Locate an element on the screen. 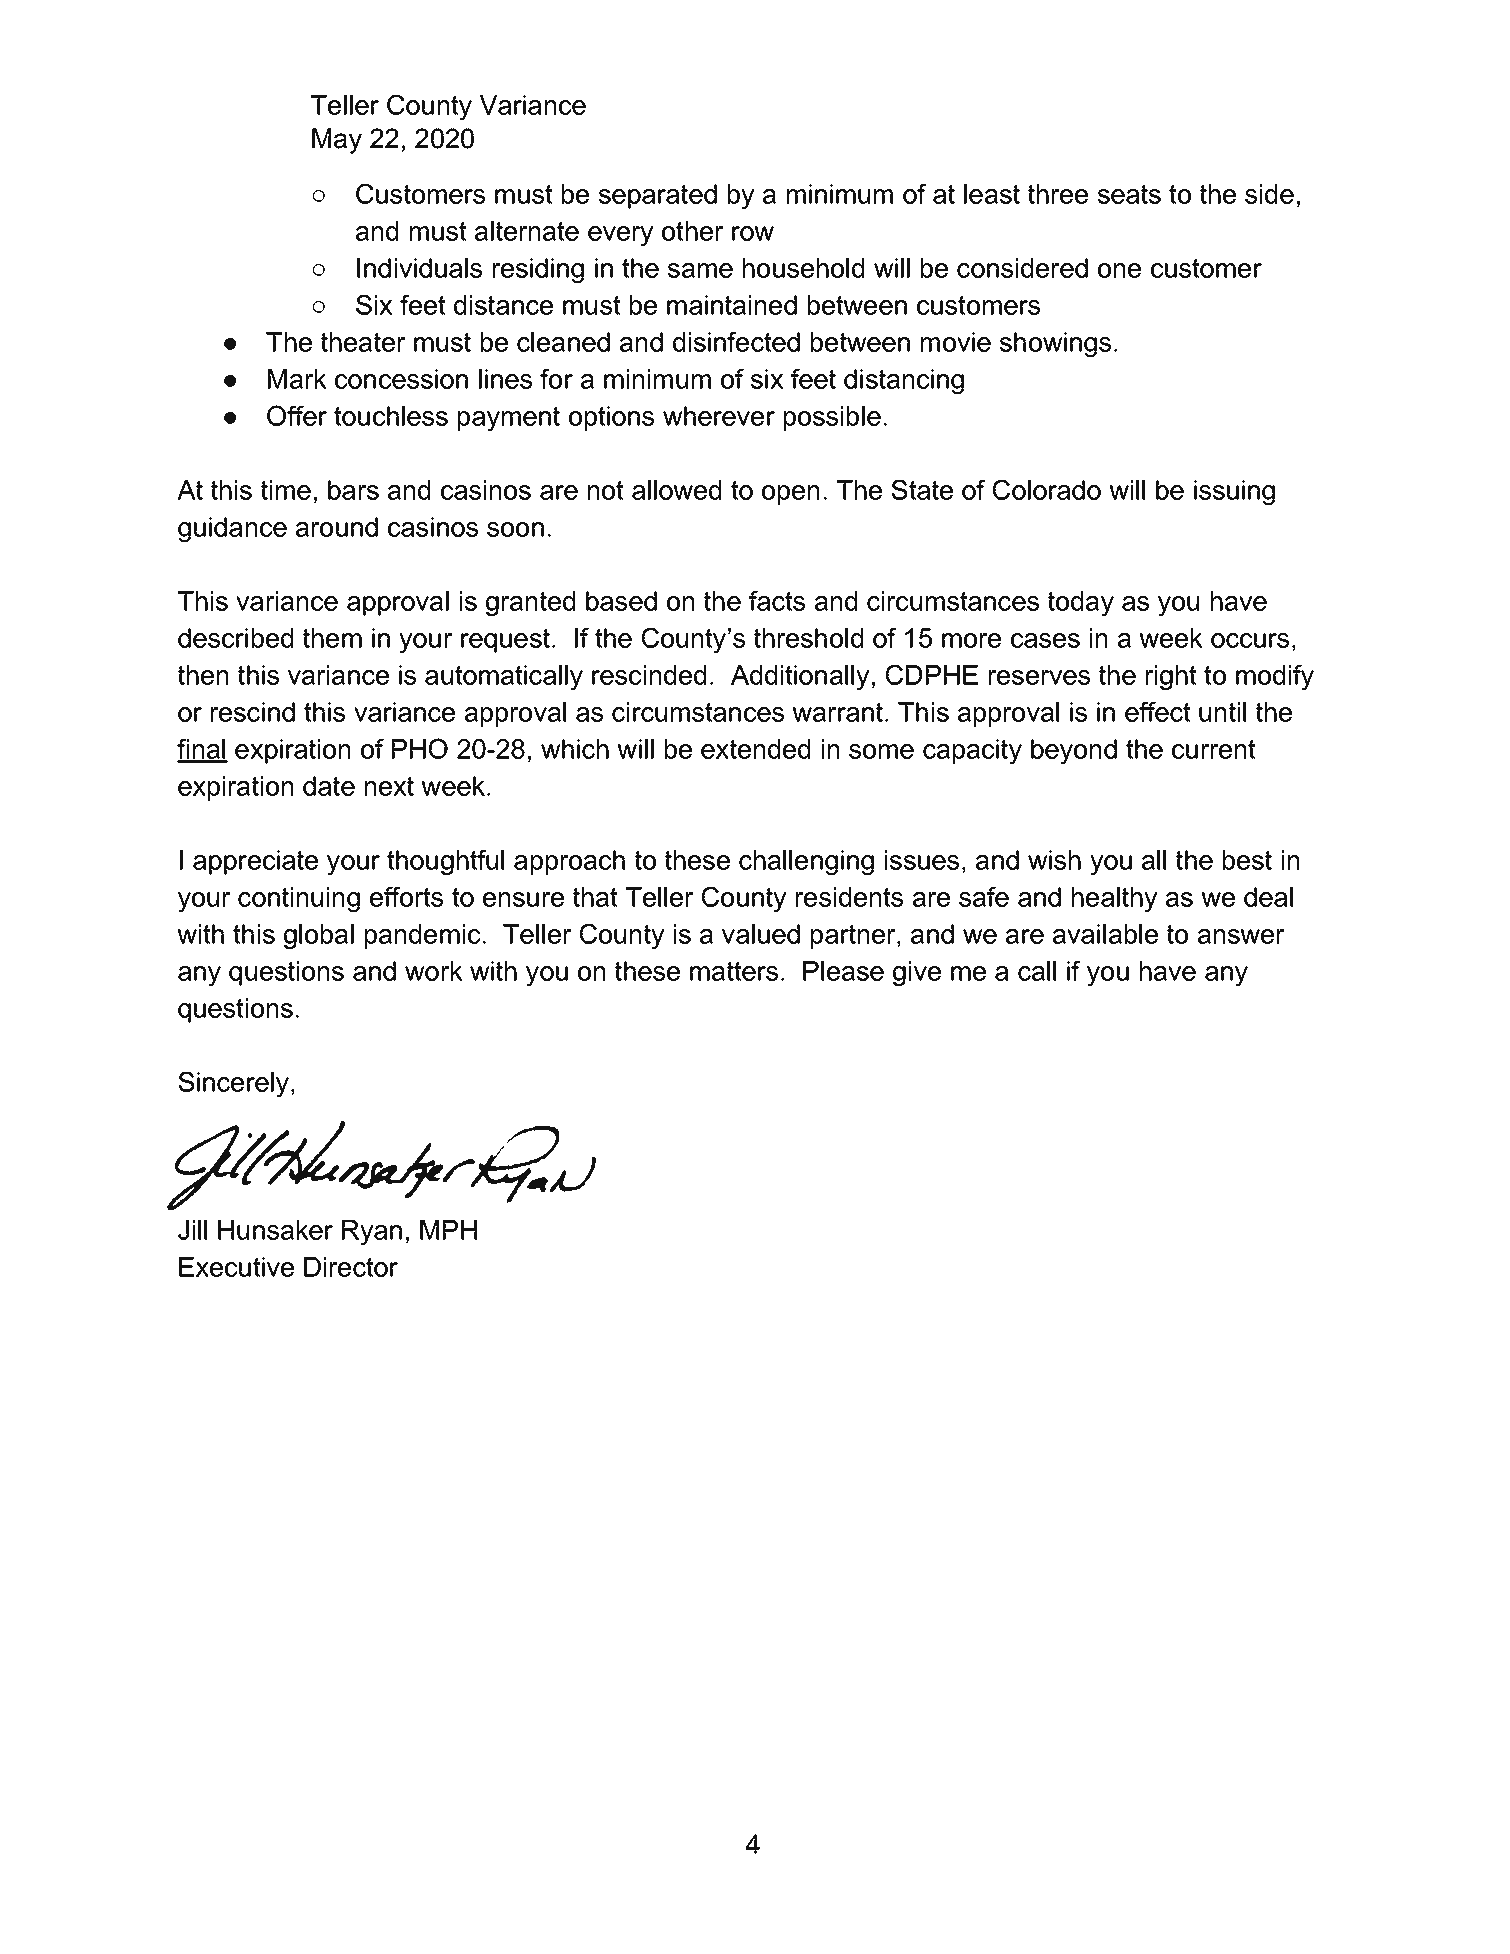 This screenshot has width=1510, height=1954. challenging is located at coordinates (806, 862).
